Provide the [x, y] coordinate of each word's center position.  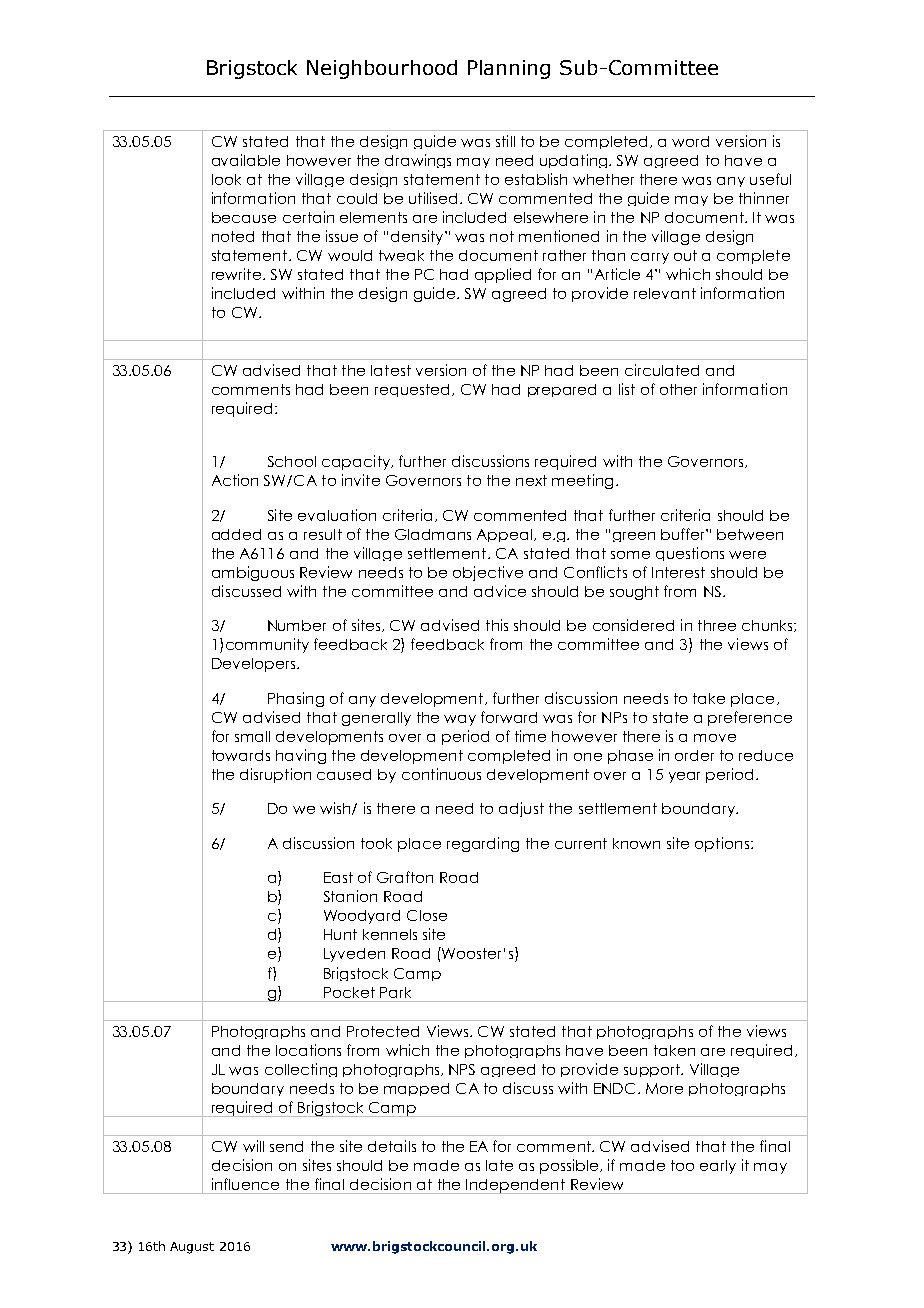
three [717, 625]
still [505, 141]
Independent [515, 1186]
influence [245, 1184]
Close [427, 915]
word [690, 141]
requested [414, 390]
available [246, 160]
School [292, 461]
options [722, 844]
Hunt [340, 934]
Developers [253, 665]
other [678, 389]
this [497, 625]
